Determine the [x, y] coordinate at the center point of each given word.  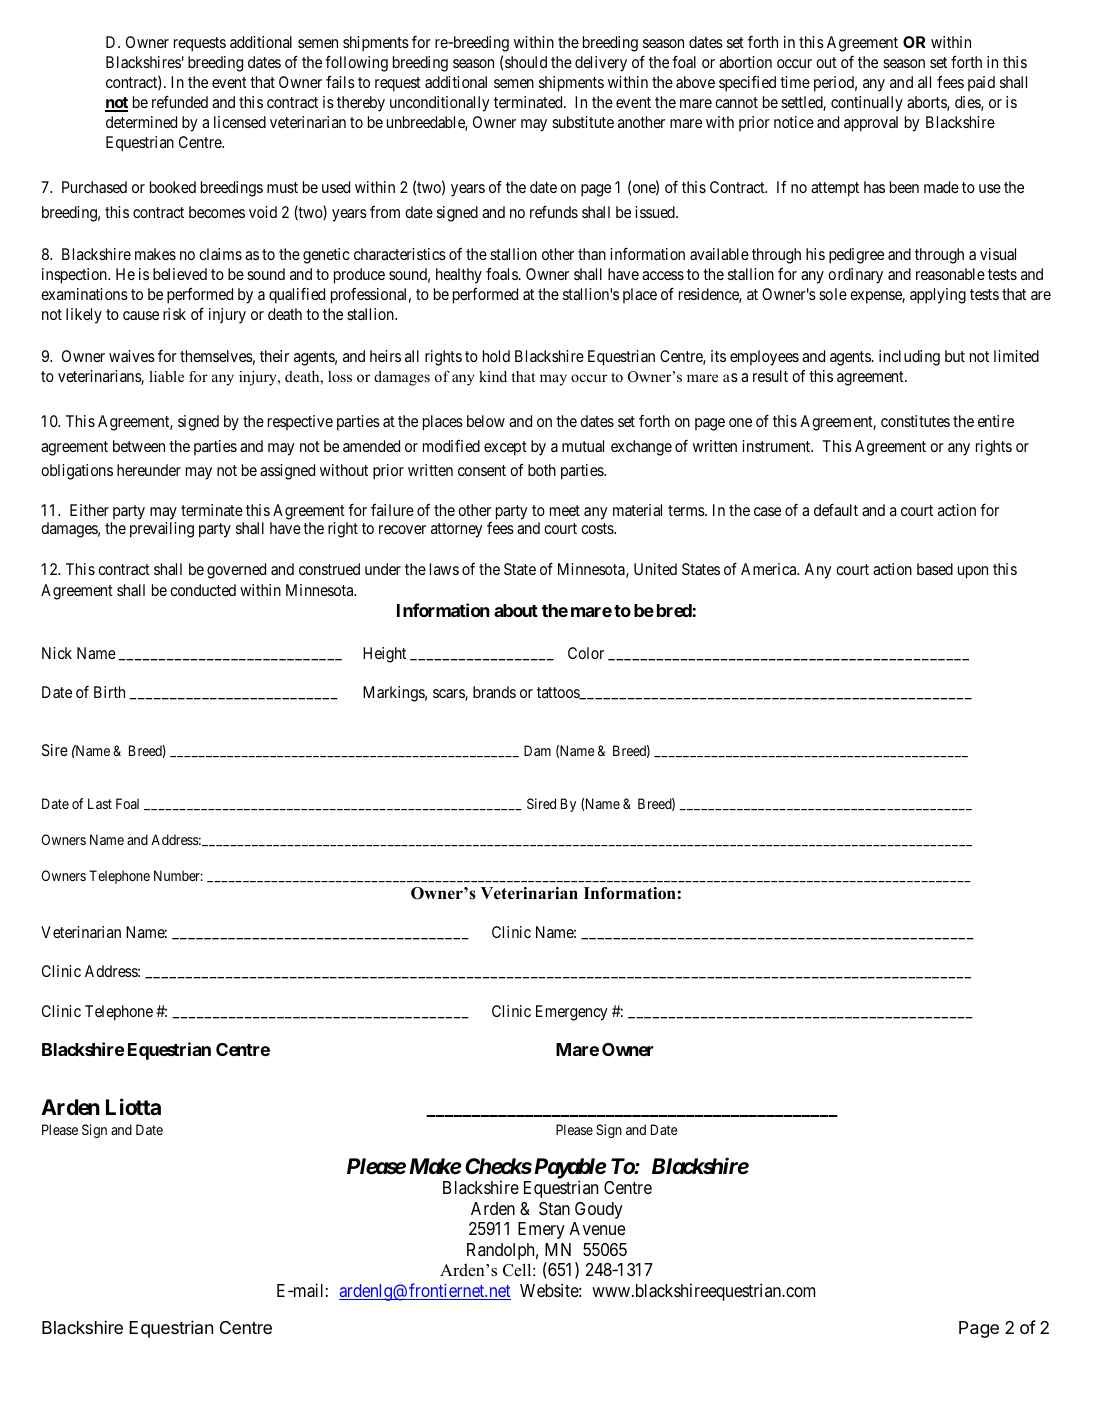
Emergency [572, 1013]
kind [493, 376]
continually [867, 104]
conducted [203, 590]
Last [100, 803]
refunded [180, 101]
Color [586, 653]
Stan [554, 1208]
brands [494, 692]
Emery [541, 1230]
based [935, 569]
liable [166, 376]
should [526, 62]
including [909, 358]
